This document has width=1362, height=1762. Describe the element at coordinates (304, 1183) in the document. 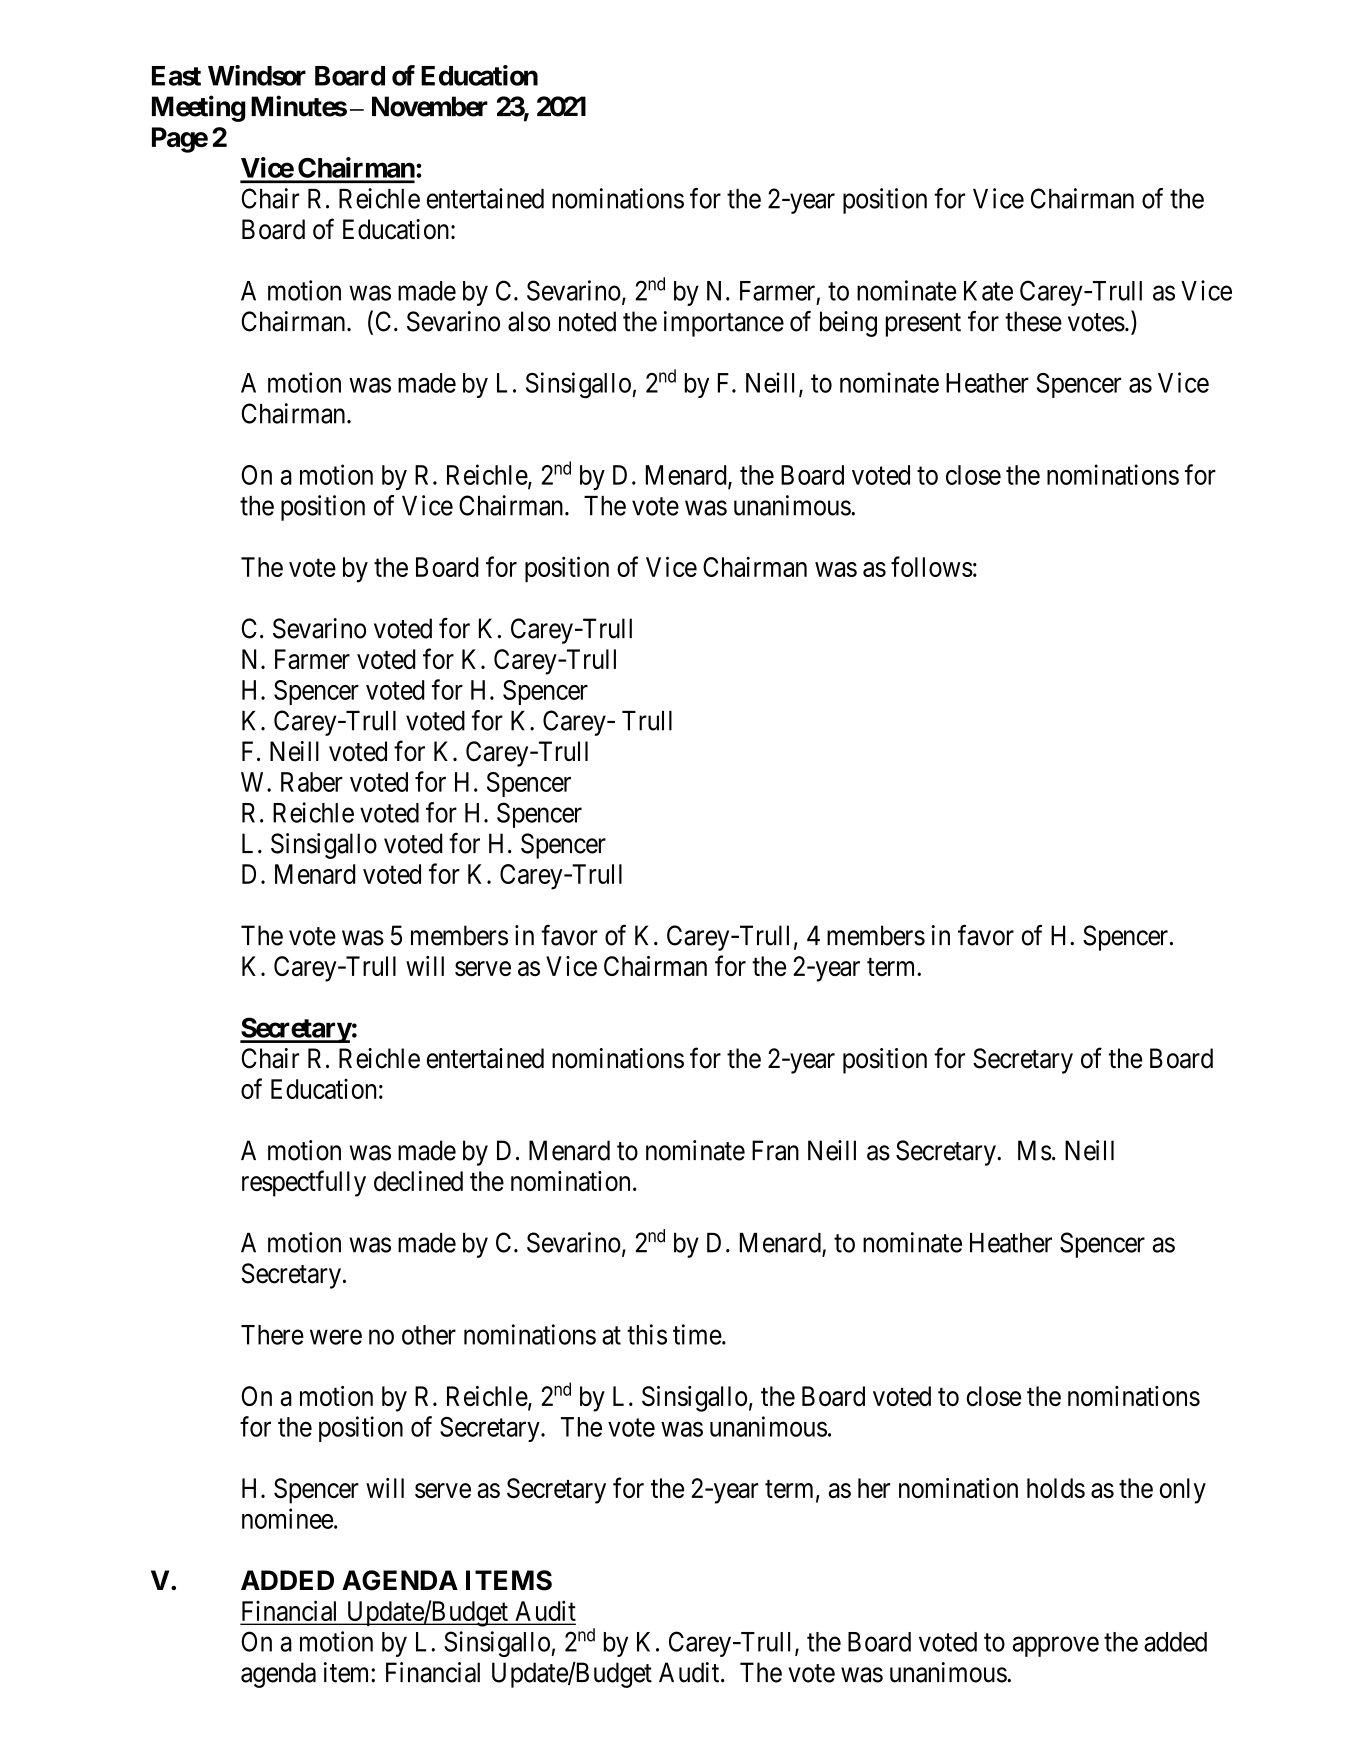

I see `respectfully` at that location.
